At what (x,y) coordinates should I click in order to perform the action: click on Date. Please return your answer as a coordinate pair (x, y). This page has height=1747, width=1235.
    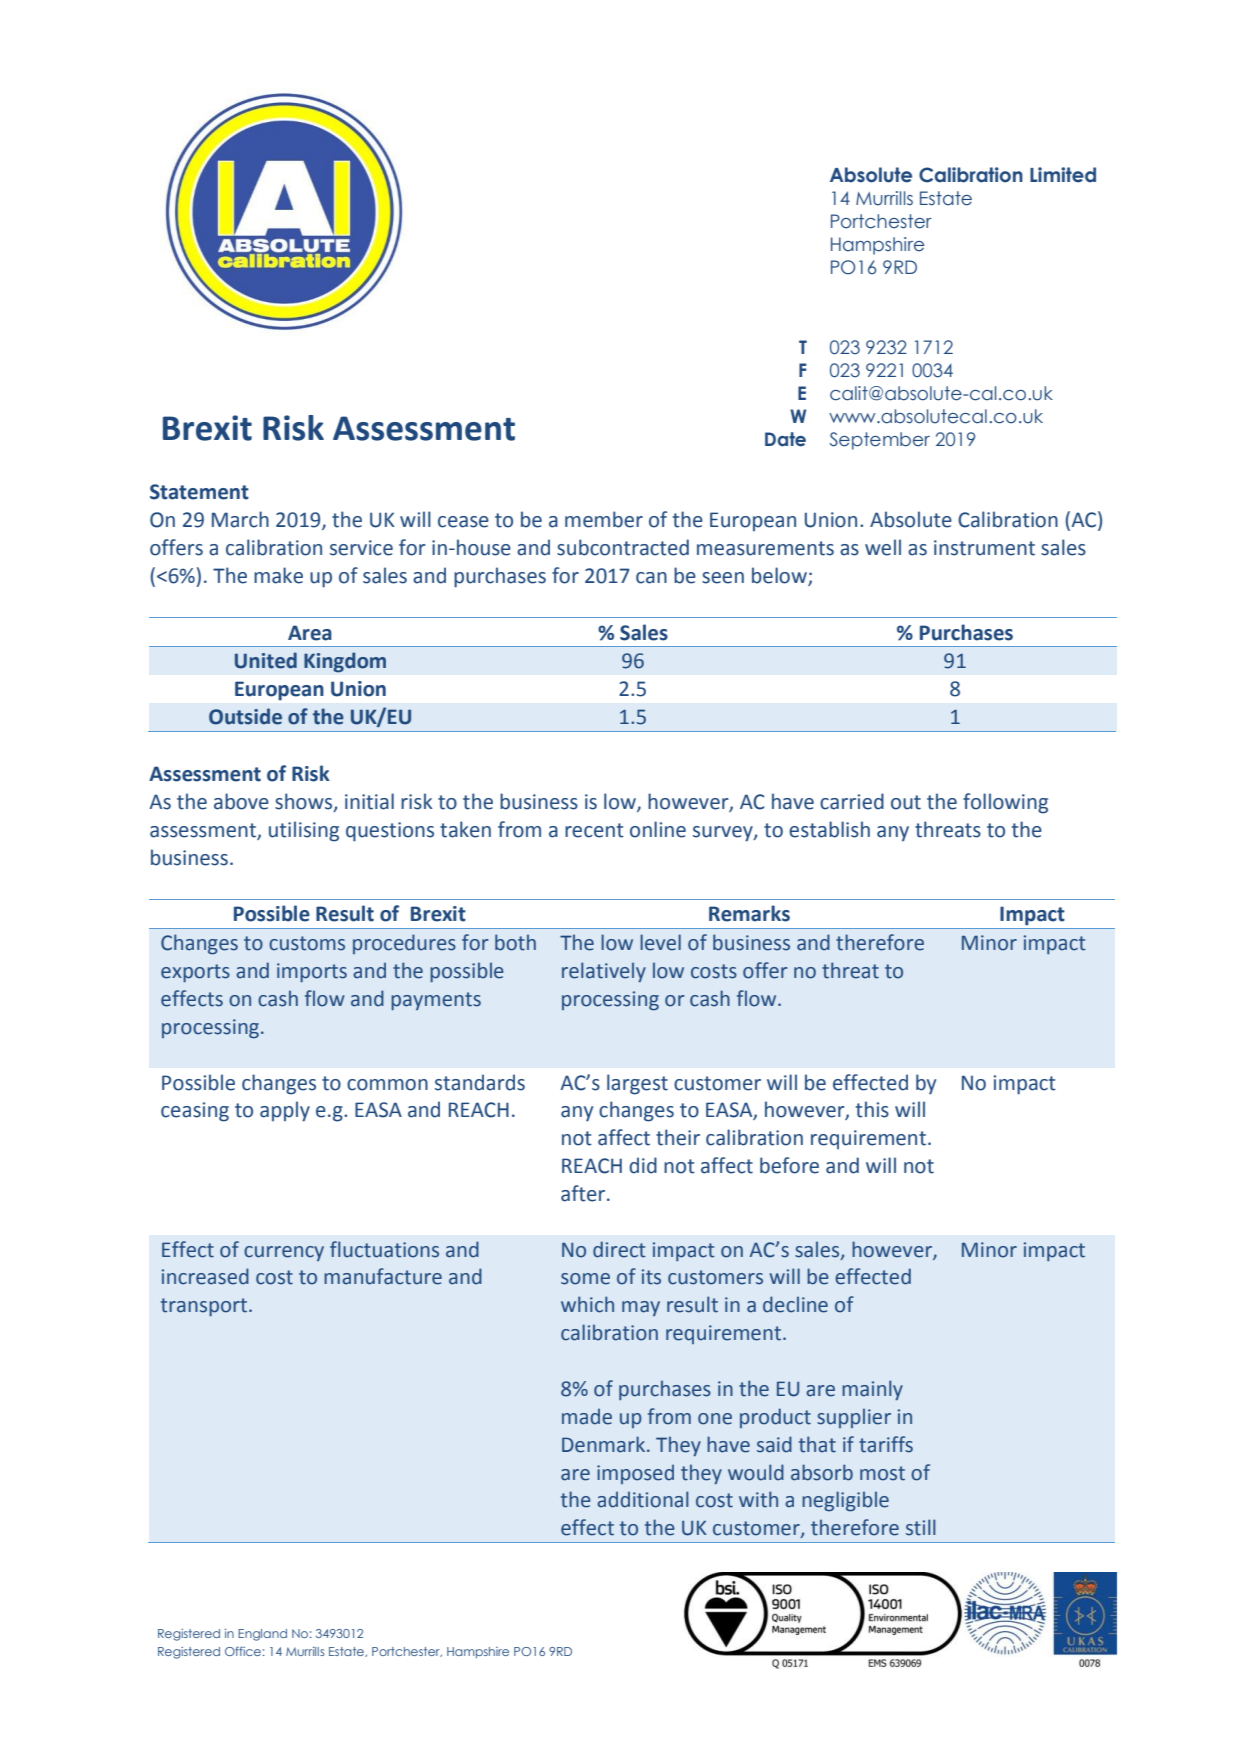
    Looking at the image, I should click on (785, 439).
